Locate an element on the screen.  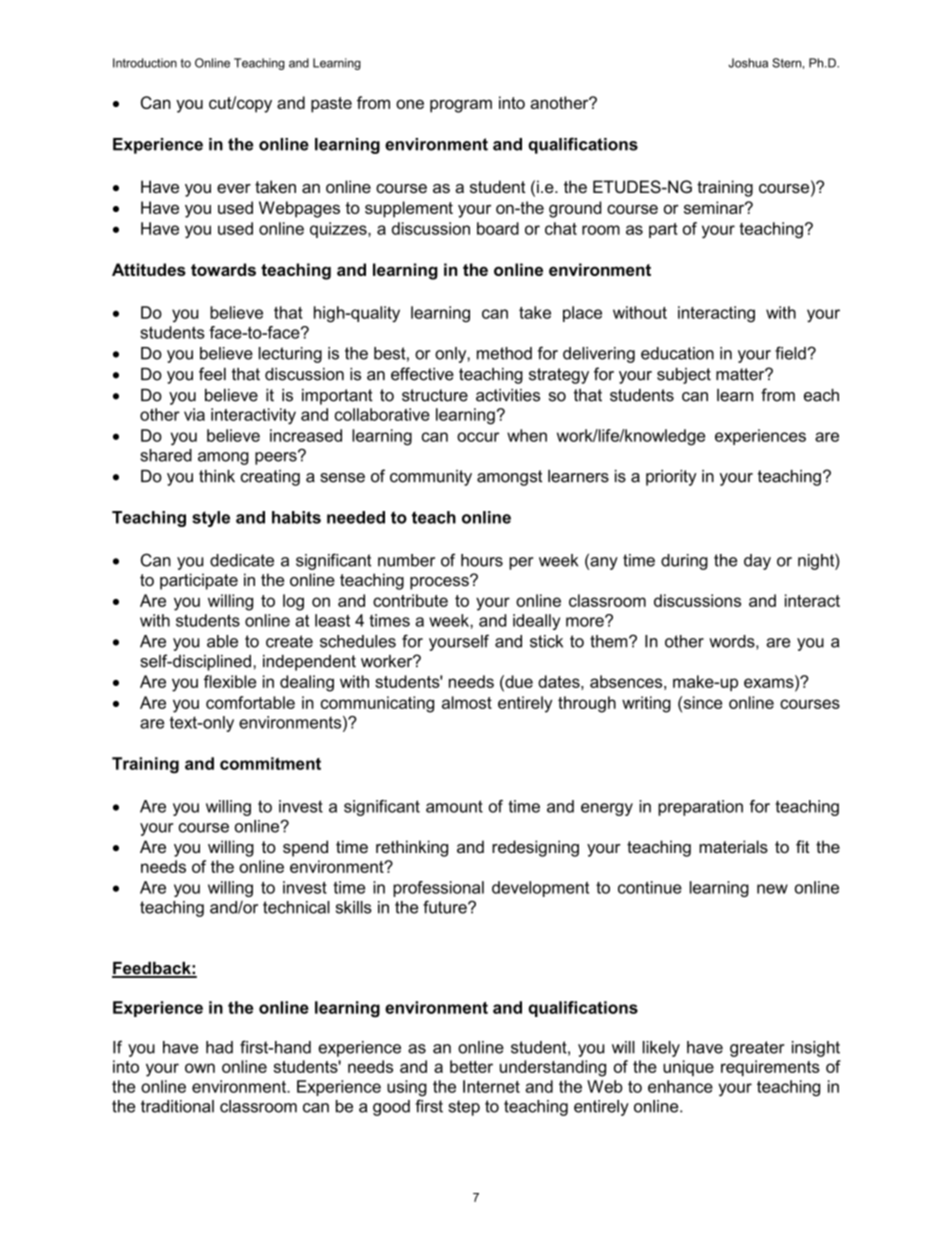
occur is located at coordinates (478, 437).
